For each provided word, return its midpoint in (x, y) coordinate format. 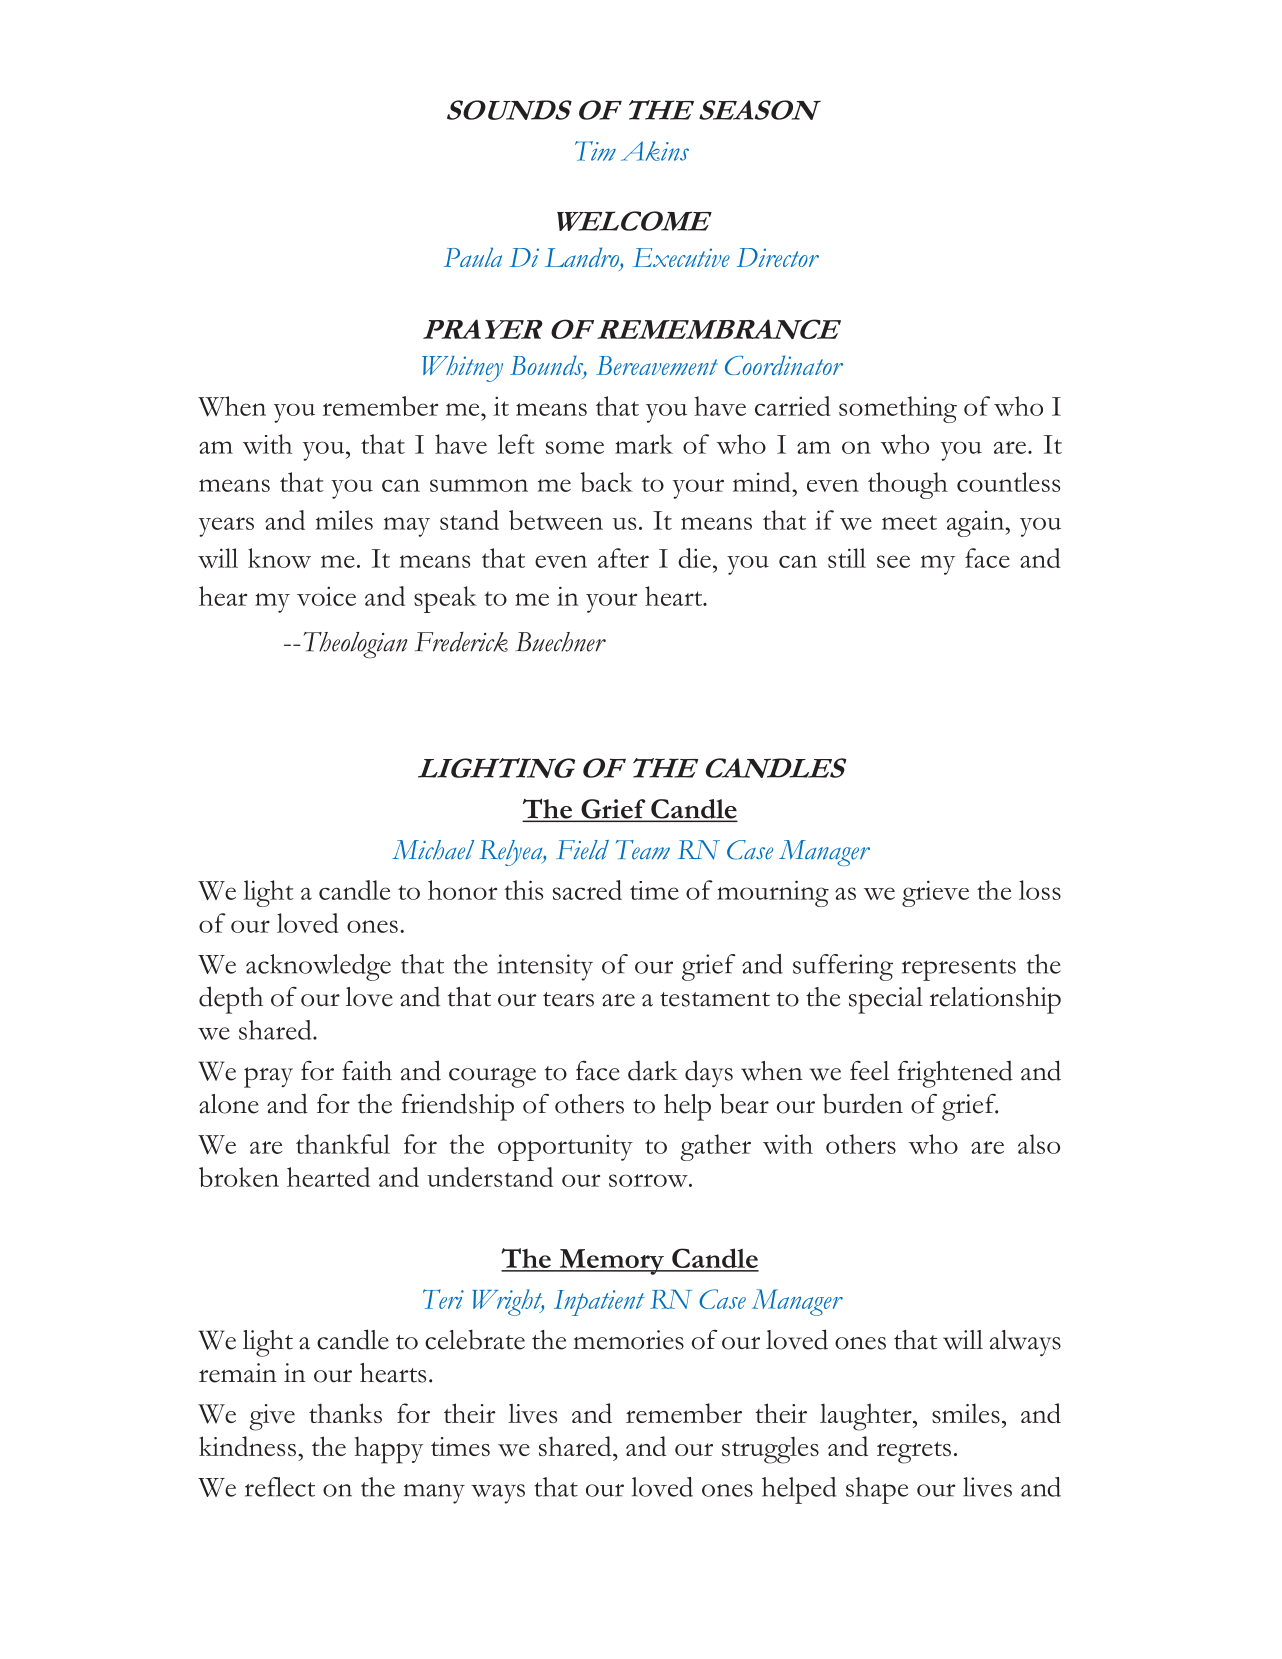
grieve (935, 893)
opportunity (565, 1147)
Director (778, 257)
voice (326, 596)
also (1039, 1144)
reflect (280, 1487)
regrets (914, 1452)
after (623, 558)
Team (643, 850)
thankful (343, 1144)
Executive (681, 257)
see (893, 561)
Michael (433, 850)
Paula (473, 257)
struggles (770, 1450)
